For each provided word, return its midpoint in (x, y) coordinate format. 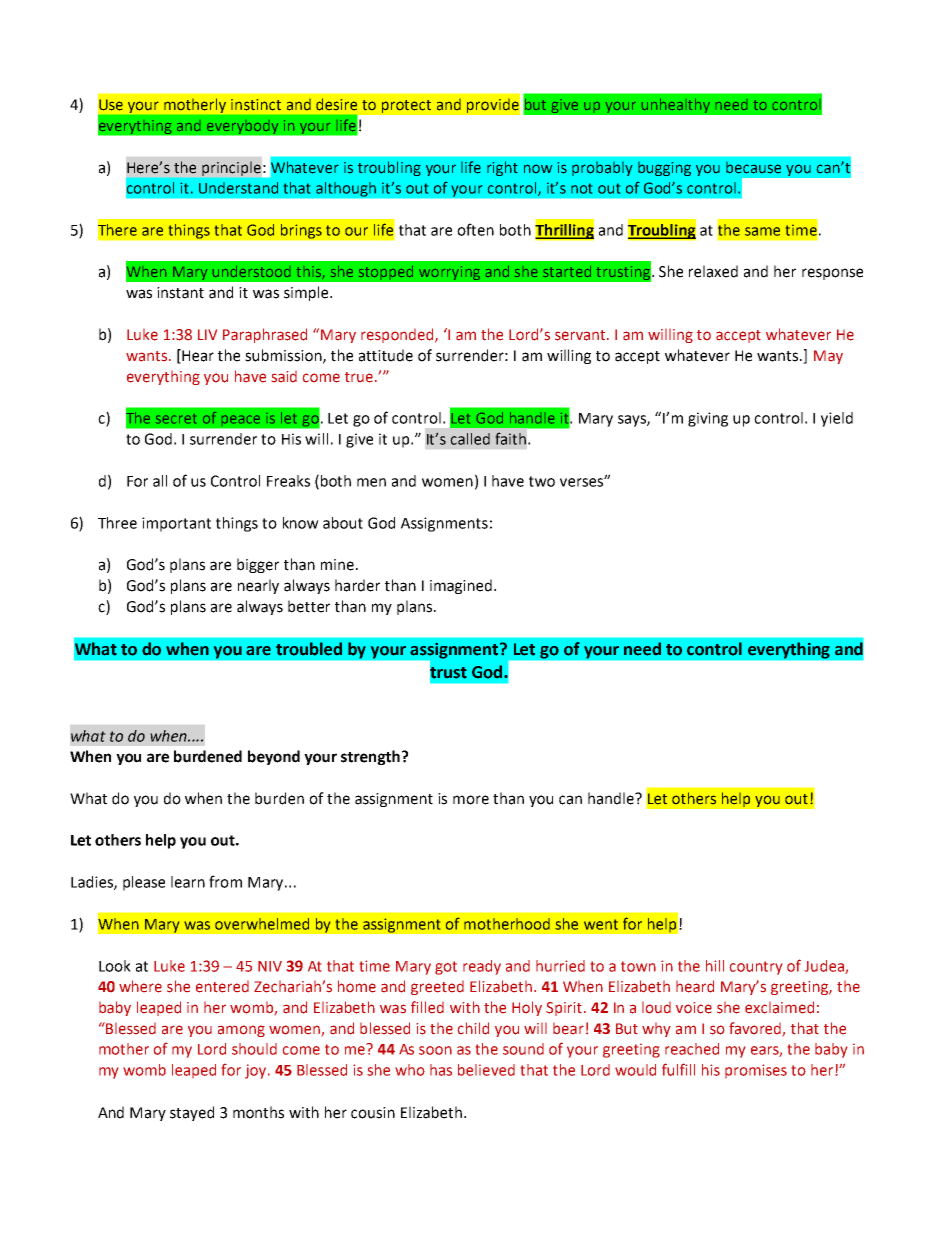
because (753, 168)
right (502, 168)
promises (756, 1071)
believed (486, 1070)
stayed (192, 1113)
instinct (256, 105)
